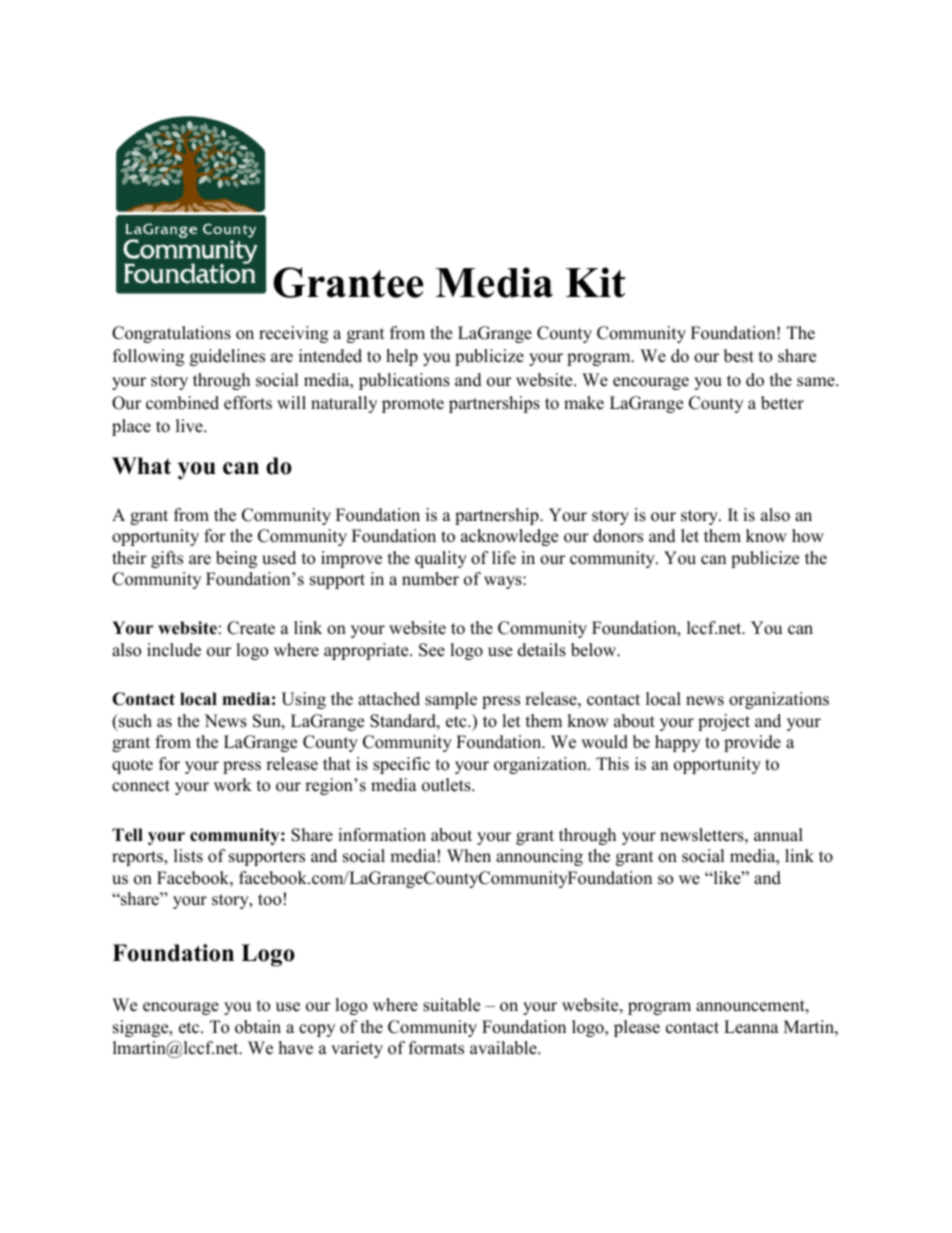 The width and height of the screenshot is (952, 1233). Describe the element at coordinates (236, 559) in the screenshot. I see `being` at that location.
